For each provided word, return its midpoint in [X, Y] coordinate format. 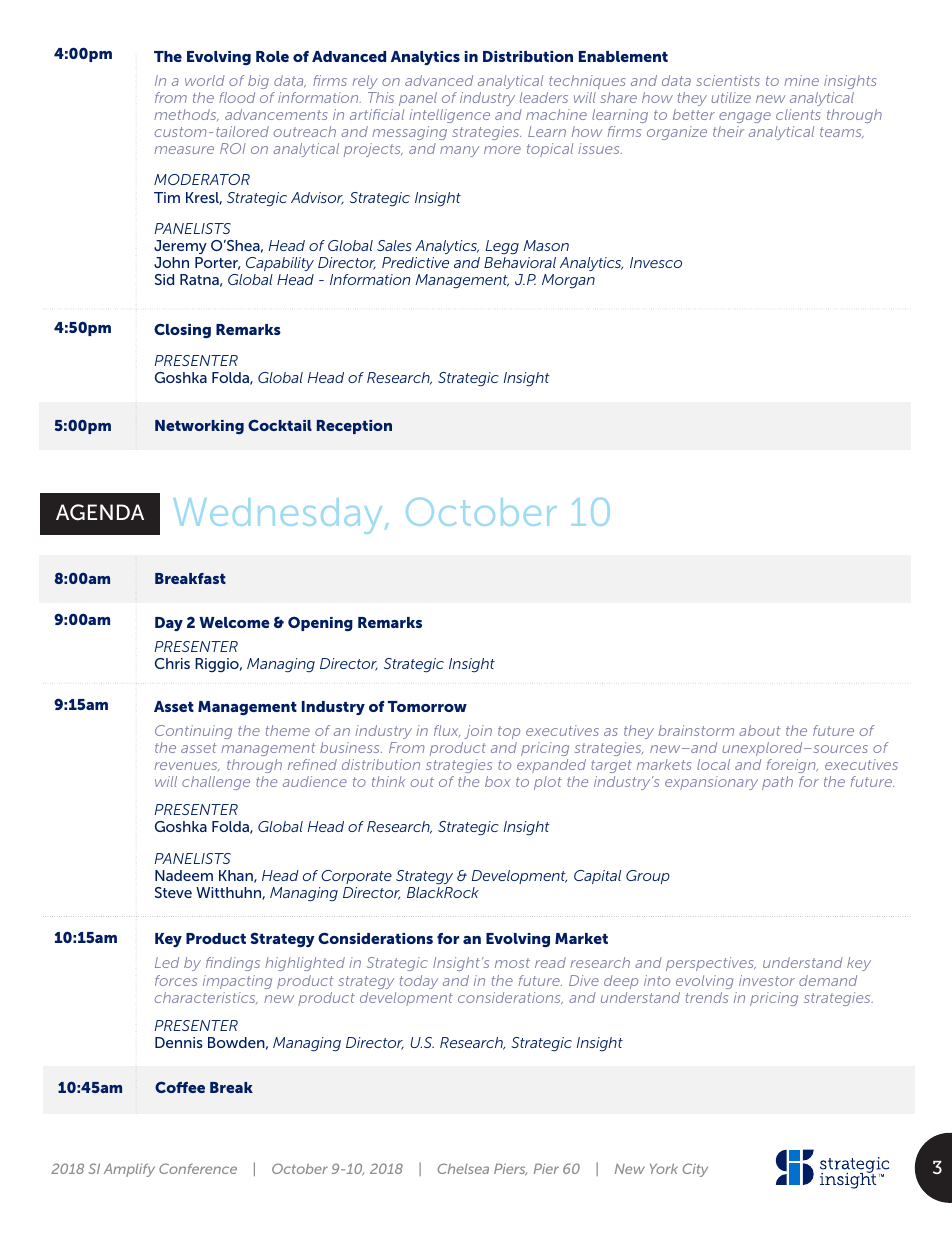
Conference [198, 1168]
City [695, 1170]
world [205, 80]
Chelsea [463, 1168]
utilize [731, 97]
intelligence [449, 116]
